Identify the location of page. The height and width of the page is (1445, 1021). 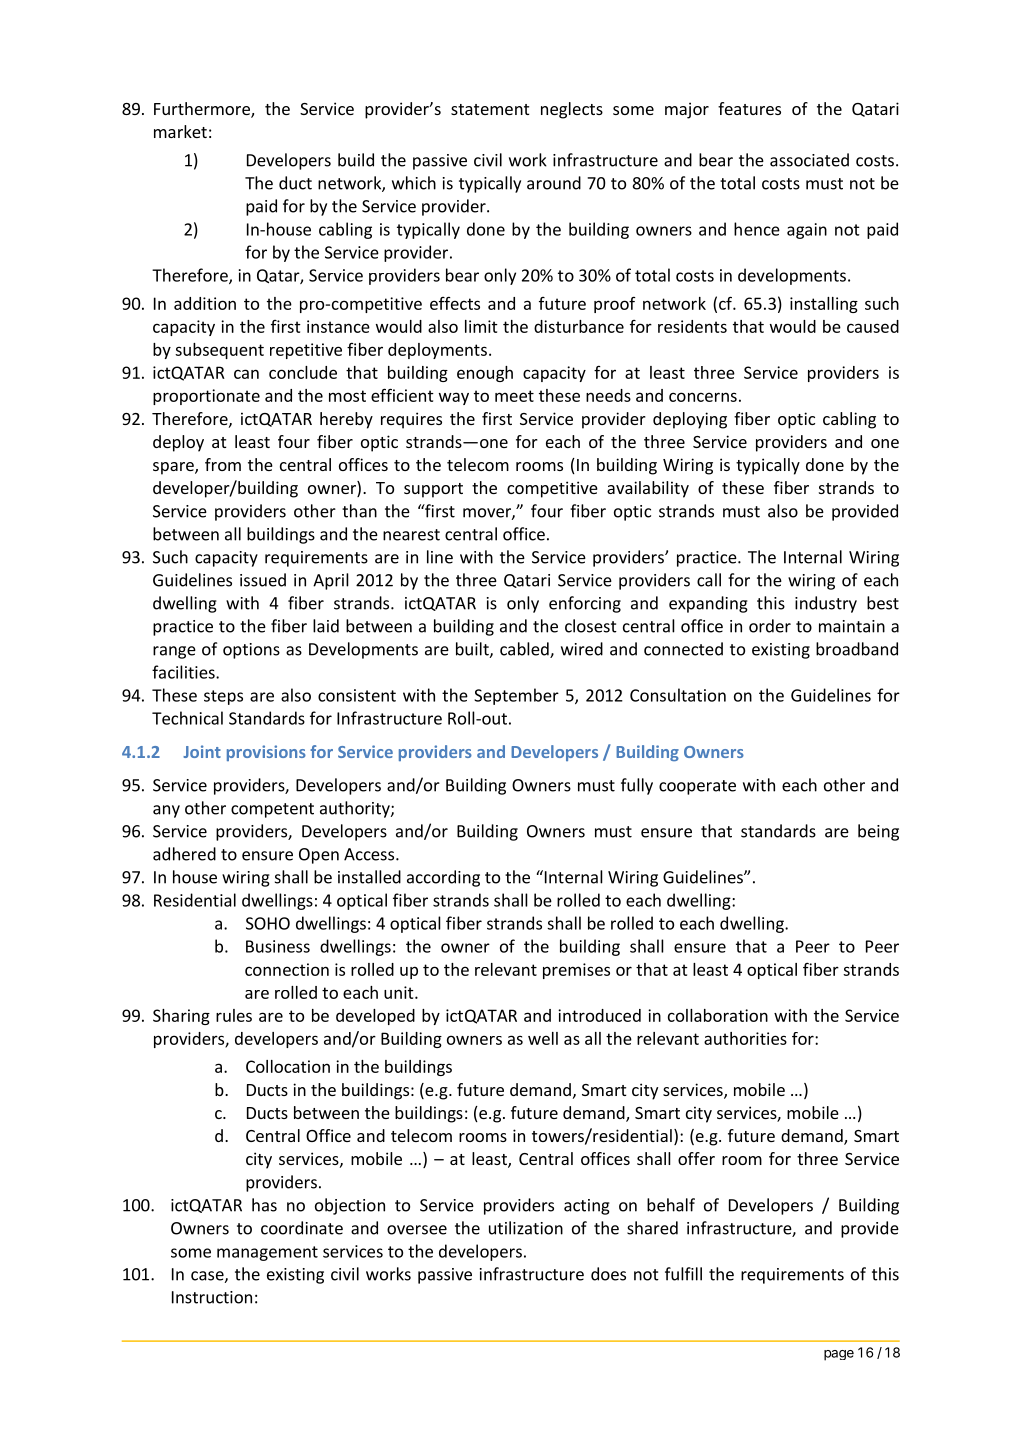
(839, 1355).
